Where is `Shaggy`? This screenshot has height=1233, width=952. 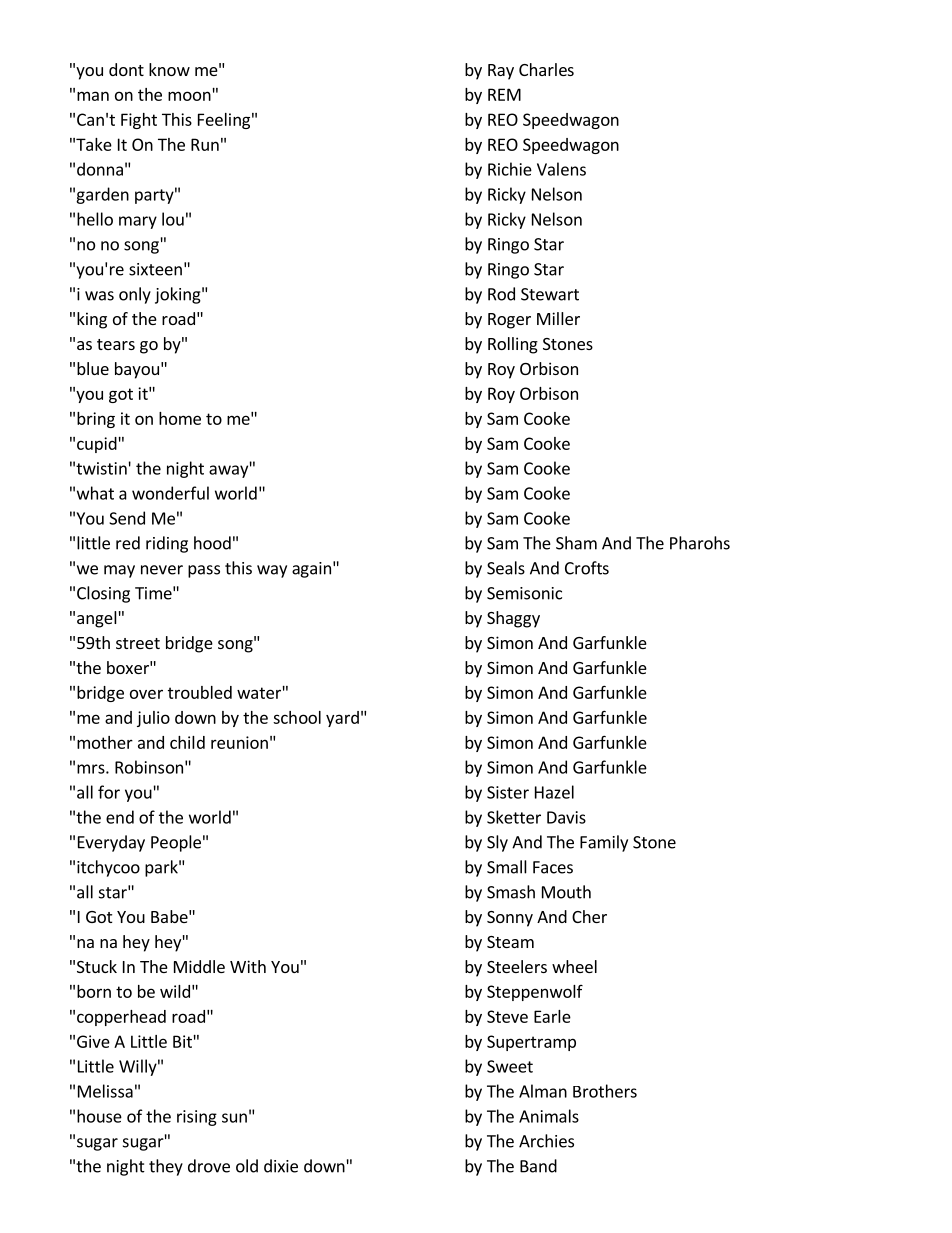 Shaggy is located at coordinates (513, 619).
